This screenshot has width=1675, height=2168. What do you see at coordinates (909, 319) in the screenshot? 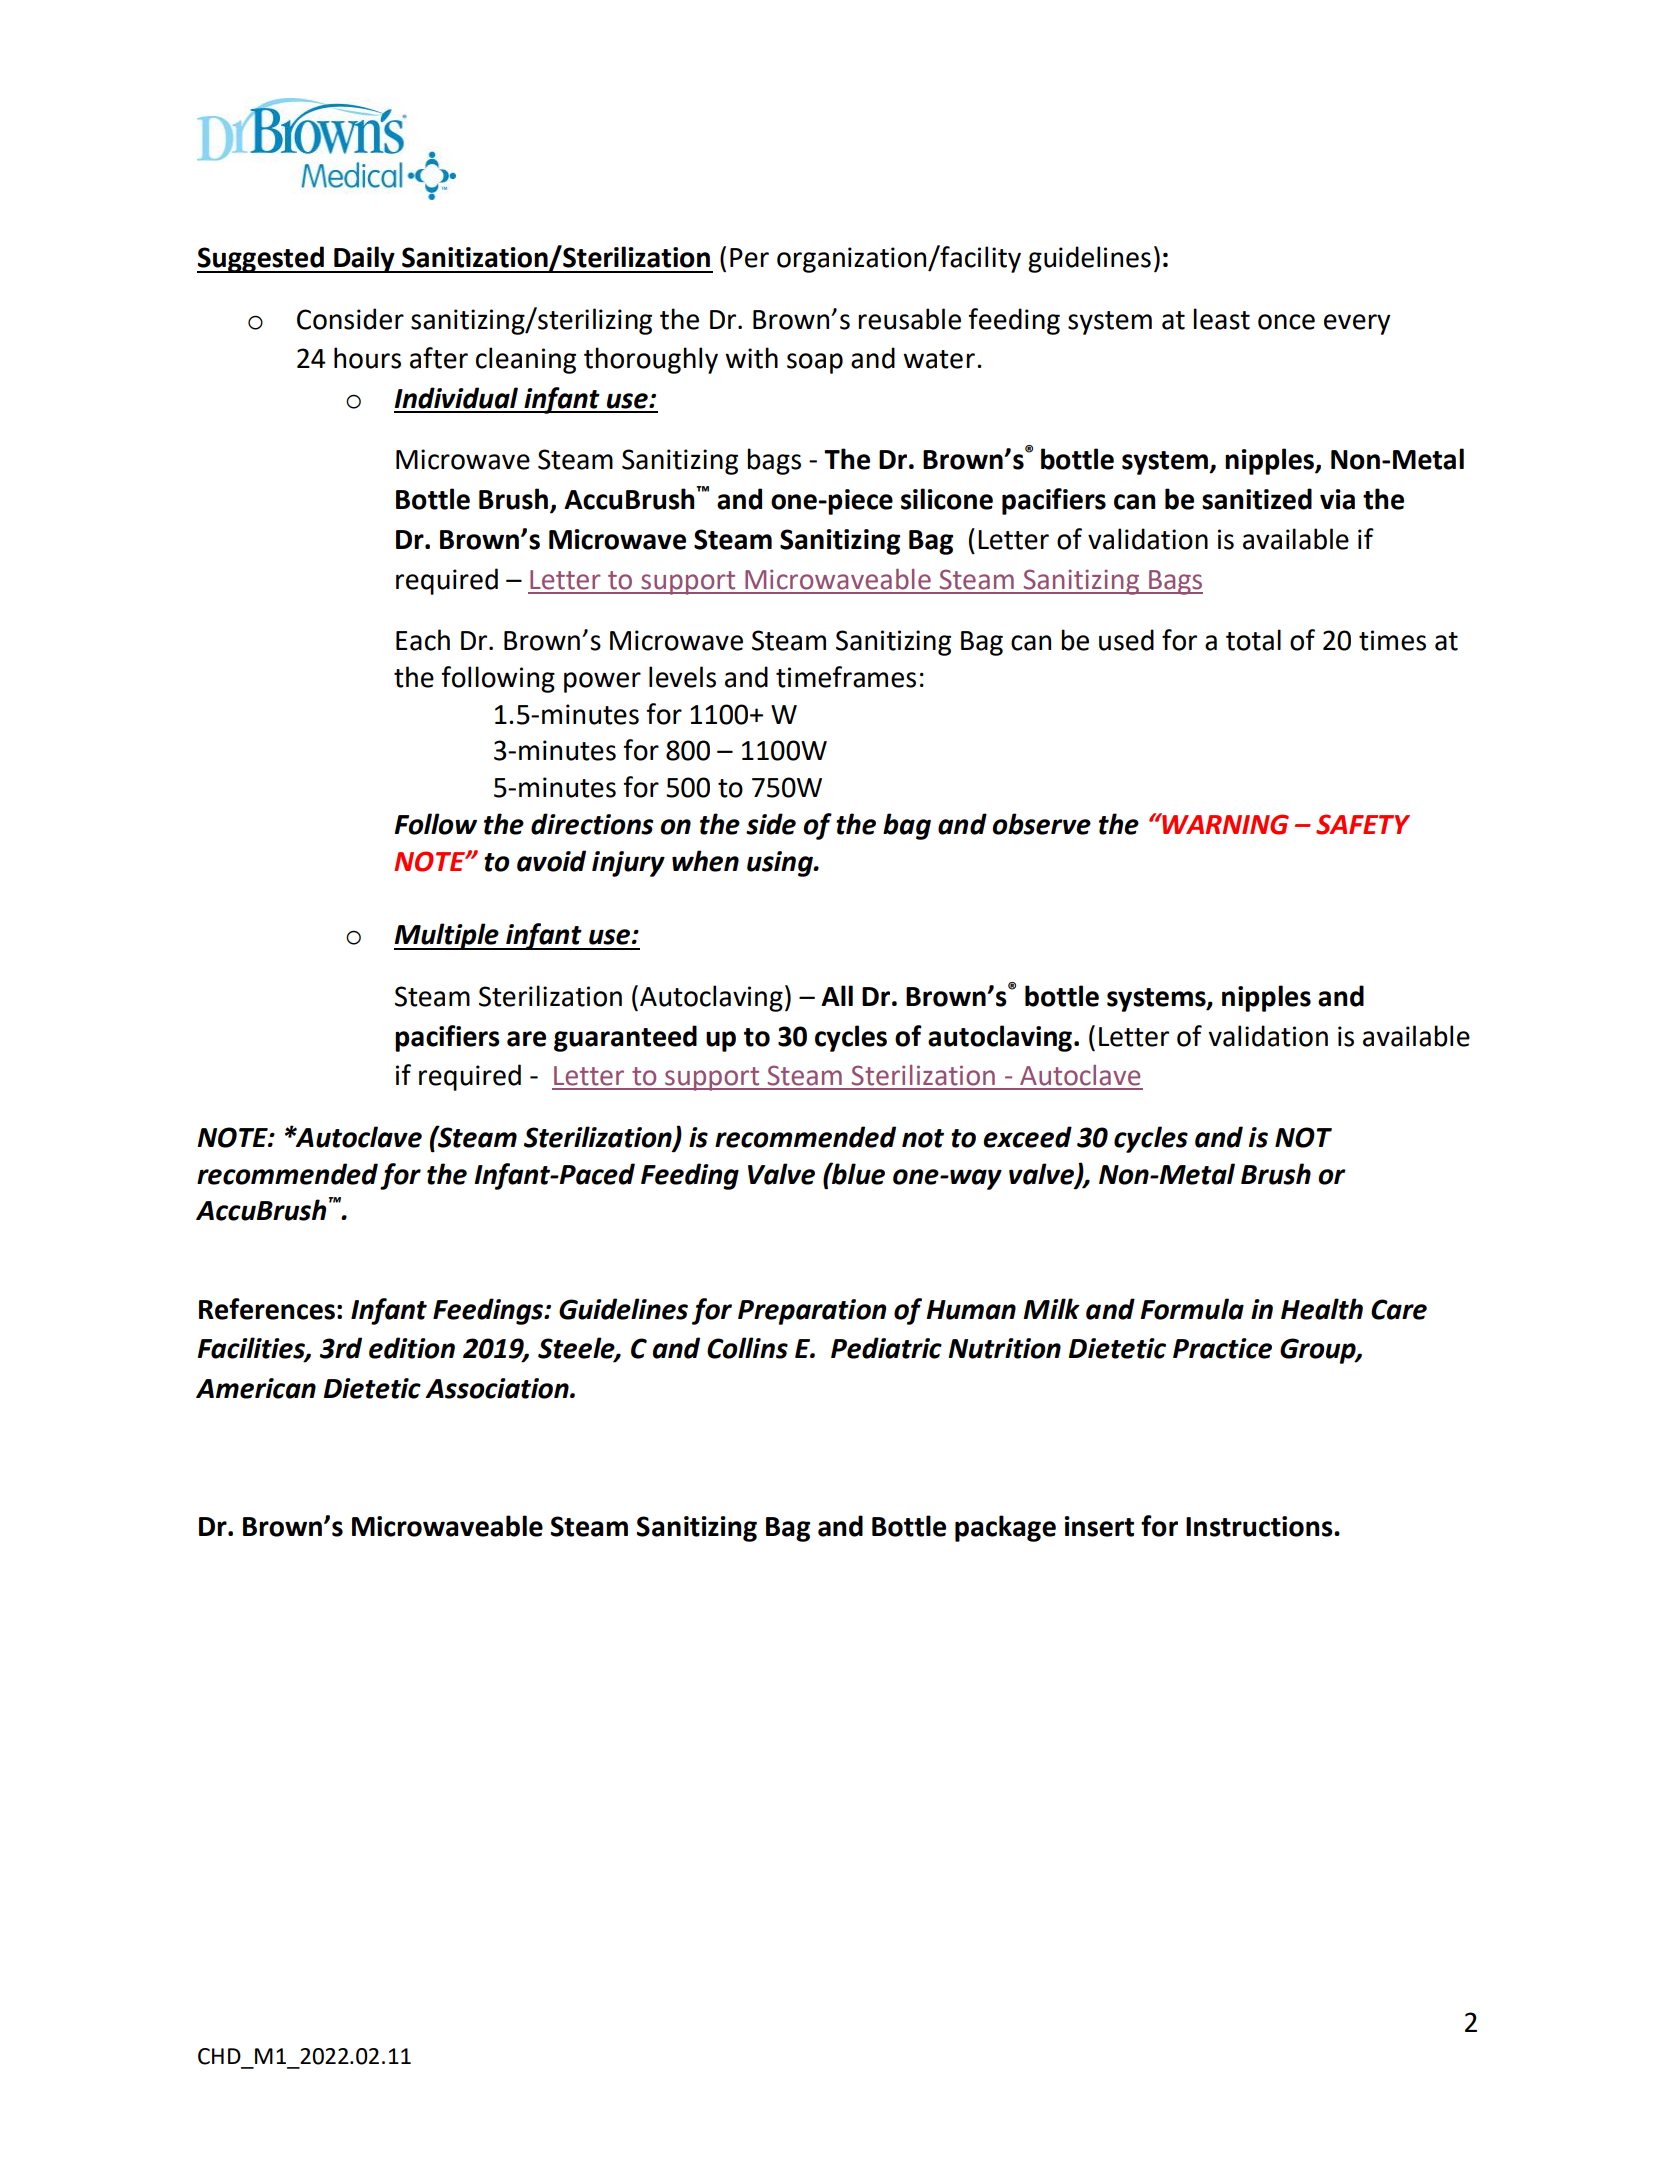
I see `reusable` at bounding box center [909, 319].
